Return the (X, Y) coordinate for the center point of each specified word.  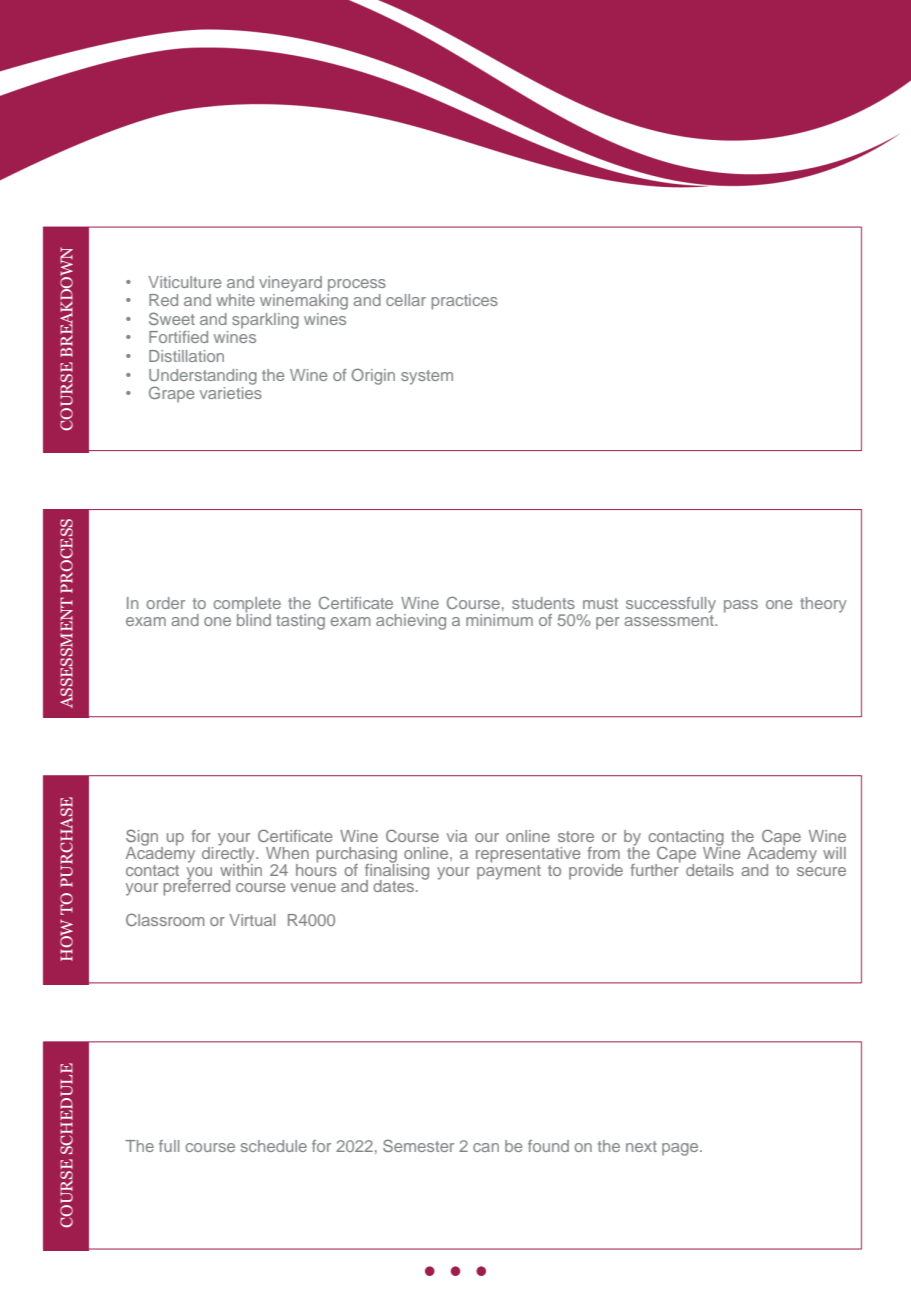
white (235, 300)
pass (741, 606)
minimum (499, 620)
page (681, 1149)
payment (509, 871)
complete (247, 606)
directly (229, 854)
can (486, 1147)
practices (464, 302)
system (427, 377)
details (710, 870)
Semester (418, 1145)
